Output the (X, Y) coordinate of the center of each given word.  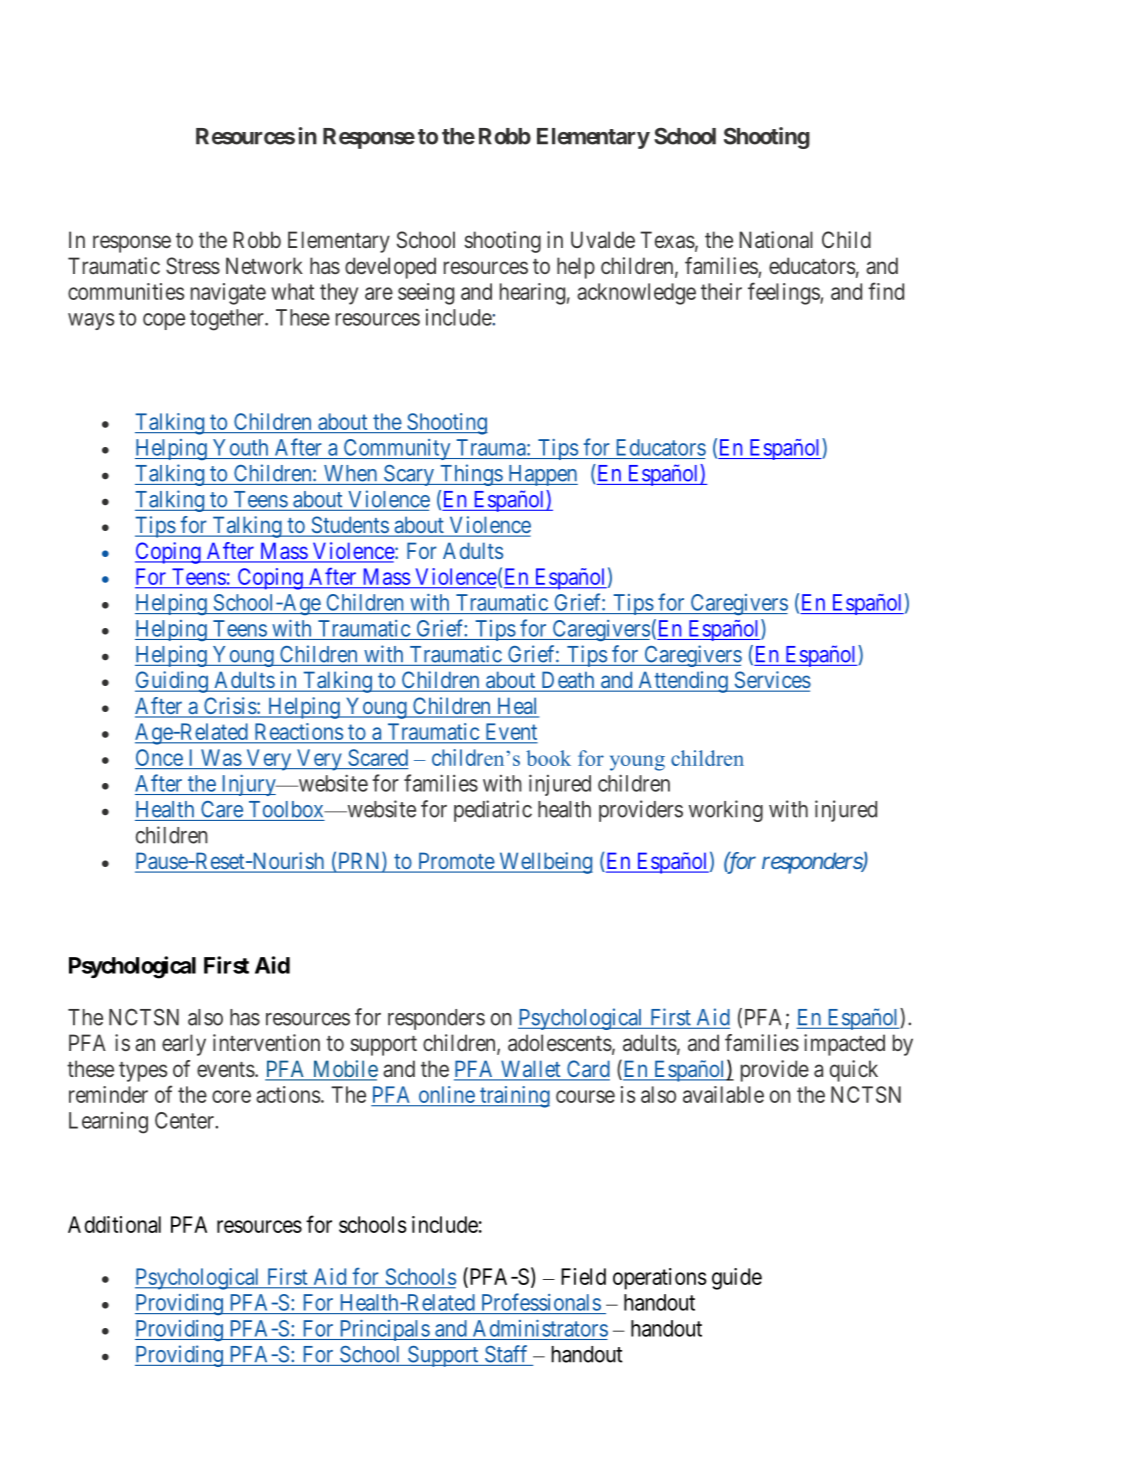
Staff (506, 1354)
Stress (193, 266)
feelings (784, 293)
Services (771, 681)
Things (471, 475)
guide (737, 1279)
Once (159, 757)
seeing (426, 294)
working (726, 811)
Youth (240, 447)
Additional (114, 1224)
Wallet (530, 1070)
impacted (844, 1045)
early (184, 1045)
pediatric (493, 811)
